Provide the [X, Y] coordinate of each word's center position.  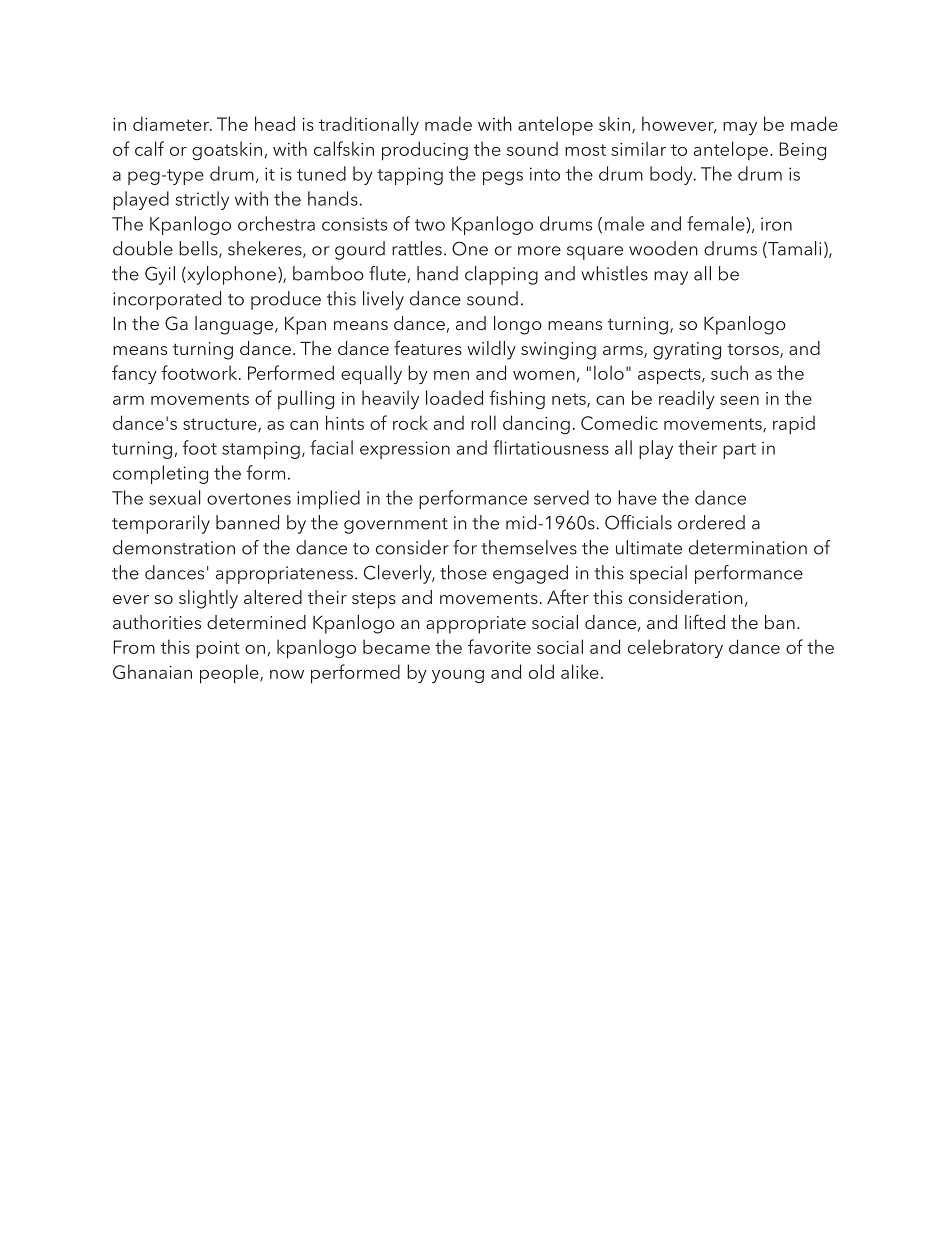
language [235, 325]
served [561, 497]
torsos [754, 351]
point [218, 649]
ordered [711, 522]
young [458, 676]
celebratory [675, 648]
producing [425, 150]
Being [802, 151]
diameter [172, 123]
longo [518, 325]
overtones [249, 499]
